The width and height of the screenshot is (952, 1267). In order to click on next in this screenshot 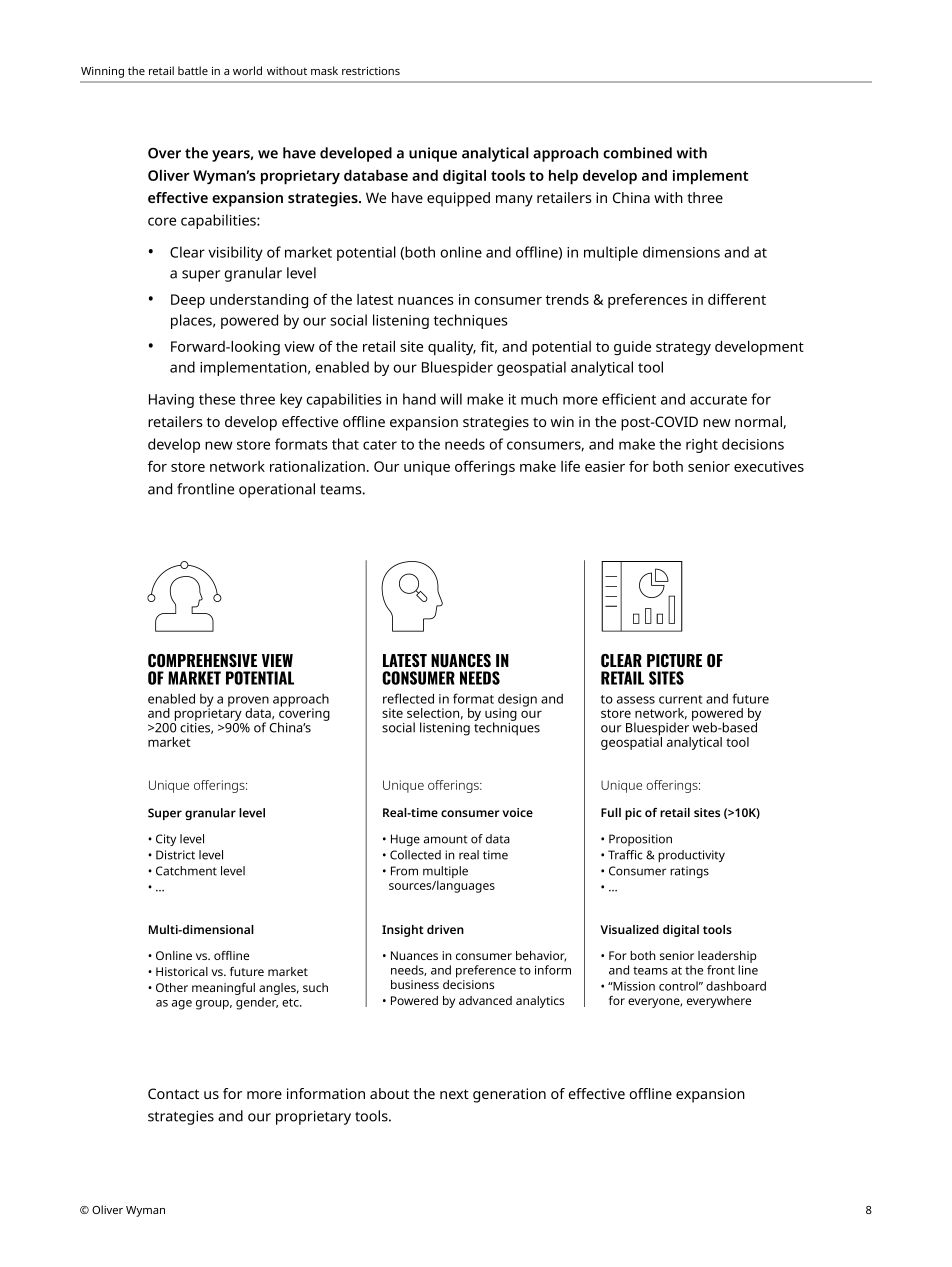, I will do `click(454, 1094)`.
